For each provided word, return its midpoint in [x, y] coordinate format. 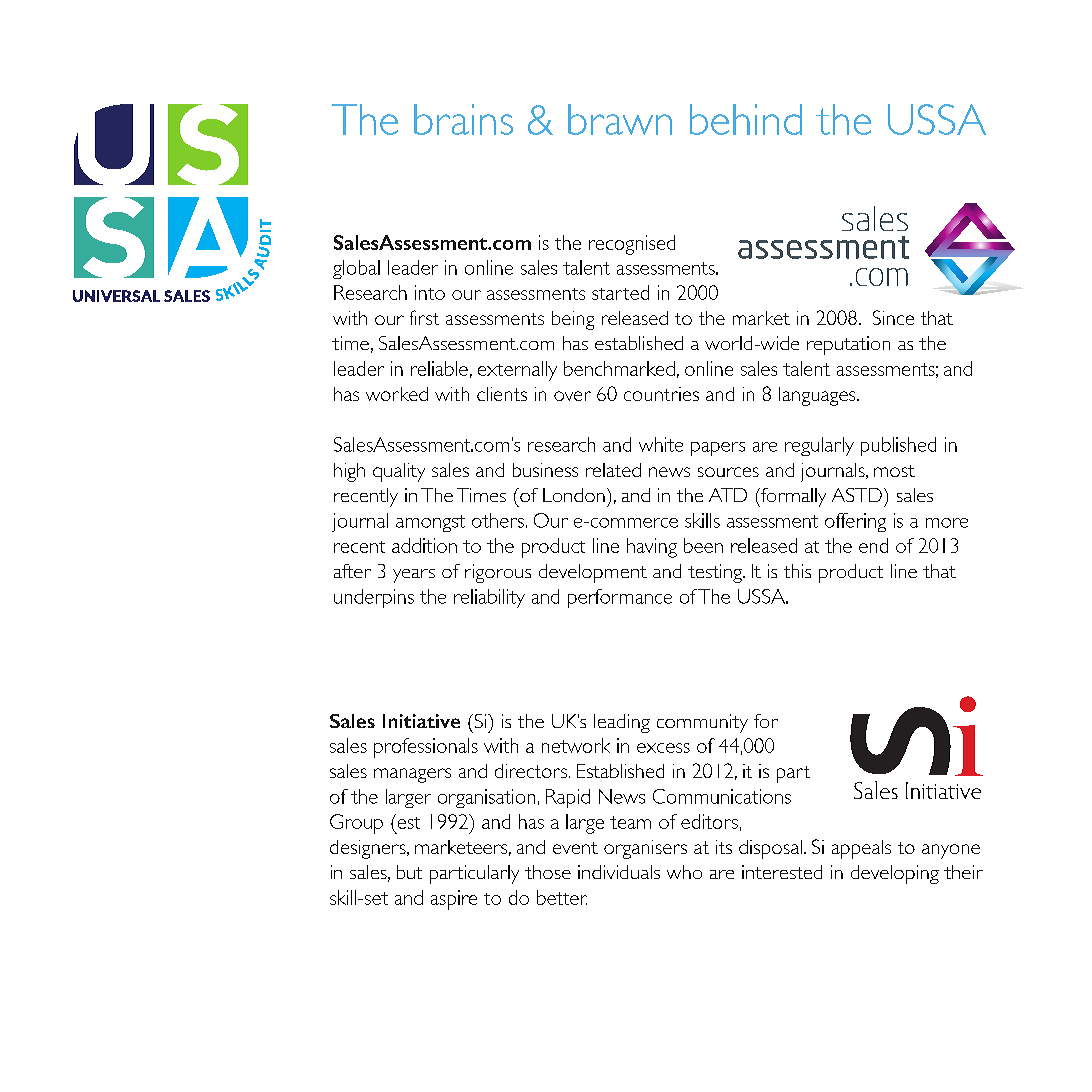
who [684, 872]
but [409, 872]
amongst [430, 523]
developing [895, 874]
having [652, 548]
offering [855, 522]
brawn [620, 119]
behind [746, 119]
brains [463, 119]
